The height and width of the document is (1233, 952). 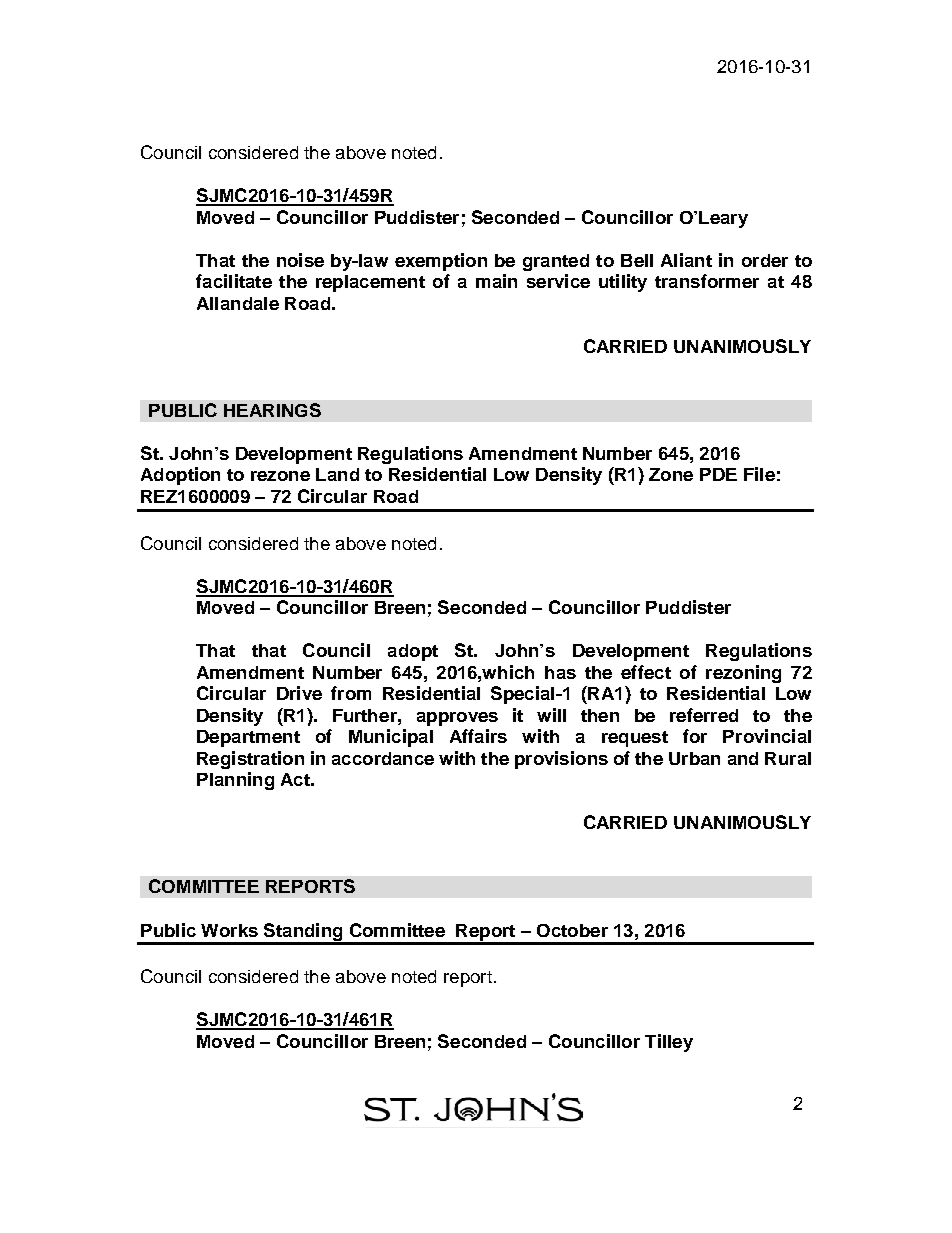 What do you see at coordinates (694, 758) in the document?
I see `Urban` at bounding box center [694, 758].
